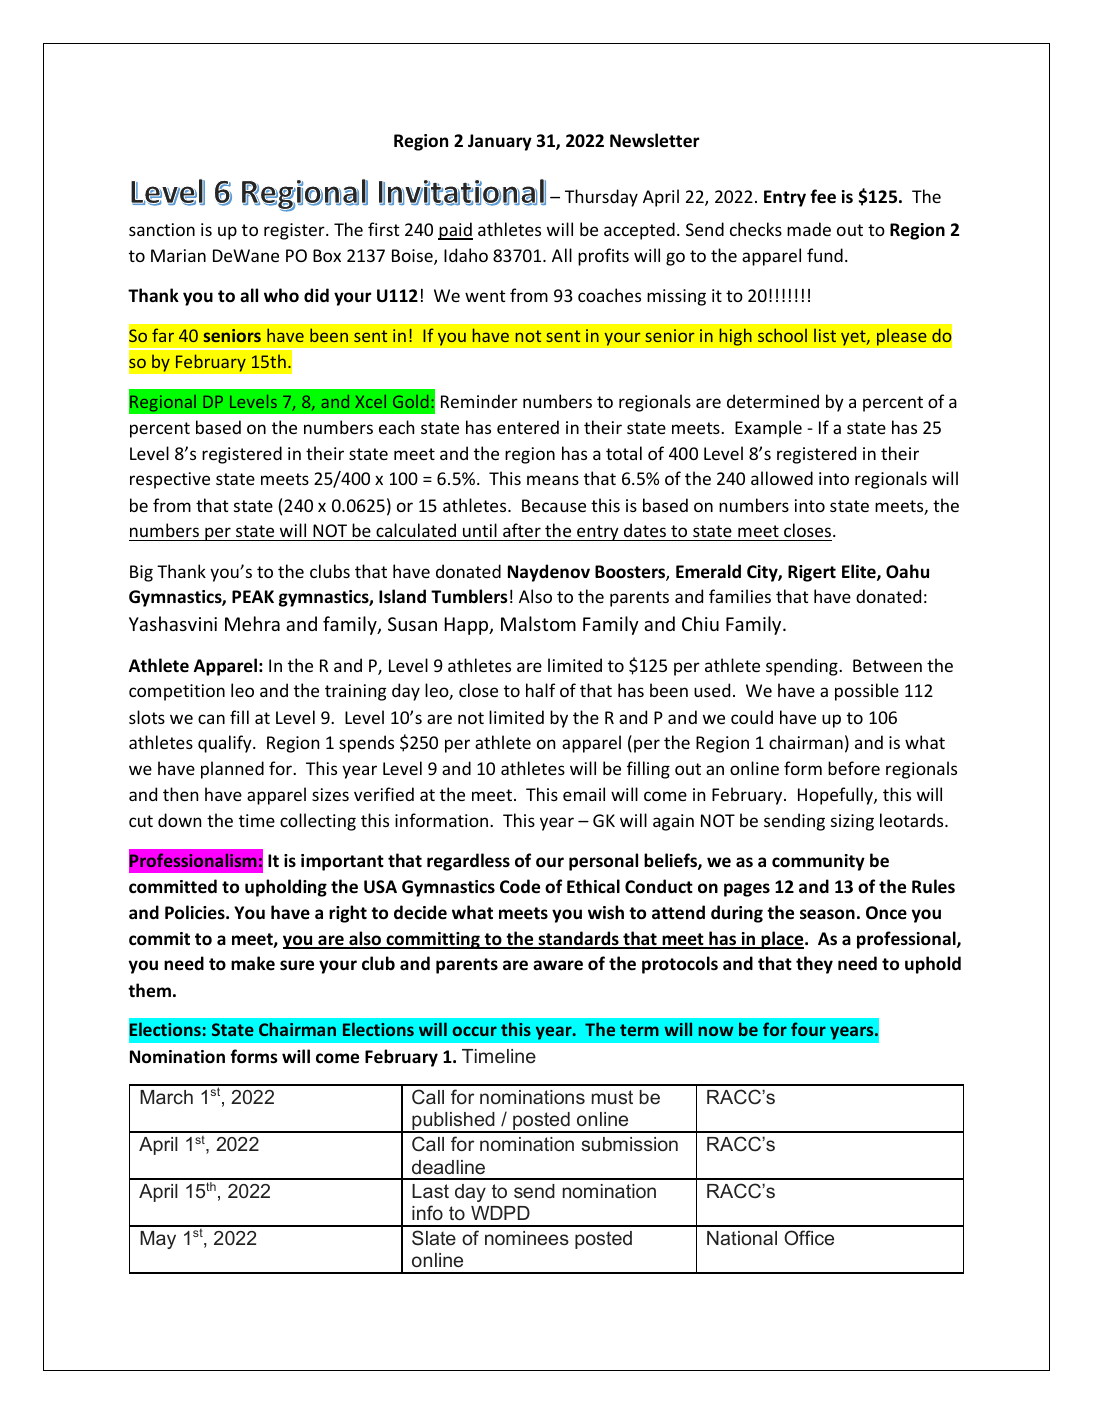  What do you see at coordinates (162, 229) in the image?
I see `sanction` at bounding box center [162, 229].
